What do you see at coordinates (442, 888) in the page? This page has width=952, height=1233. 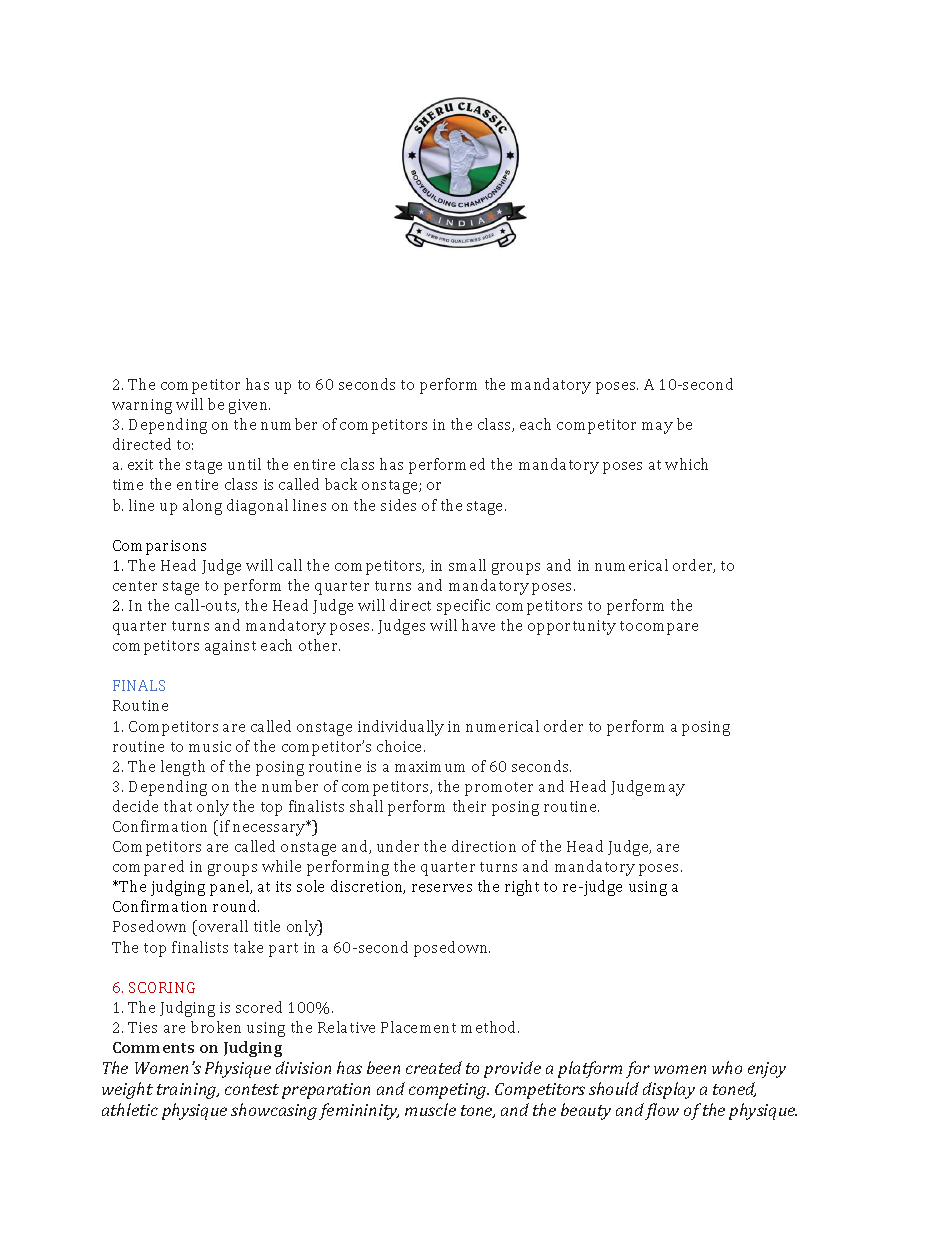 I see `reserves` at bounding box center [442, 888].
